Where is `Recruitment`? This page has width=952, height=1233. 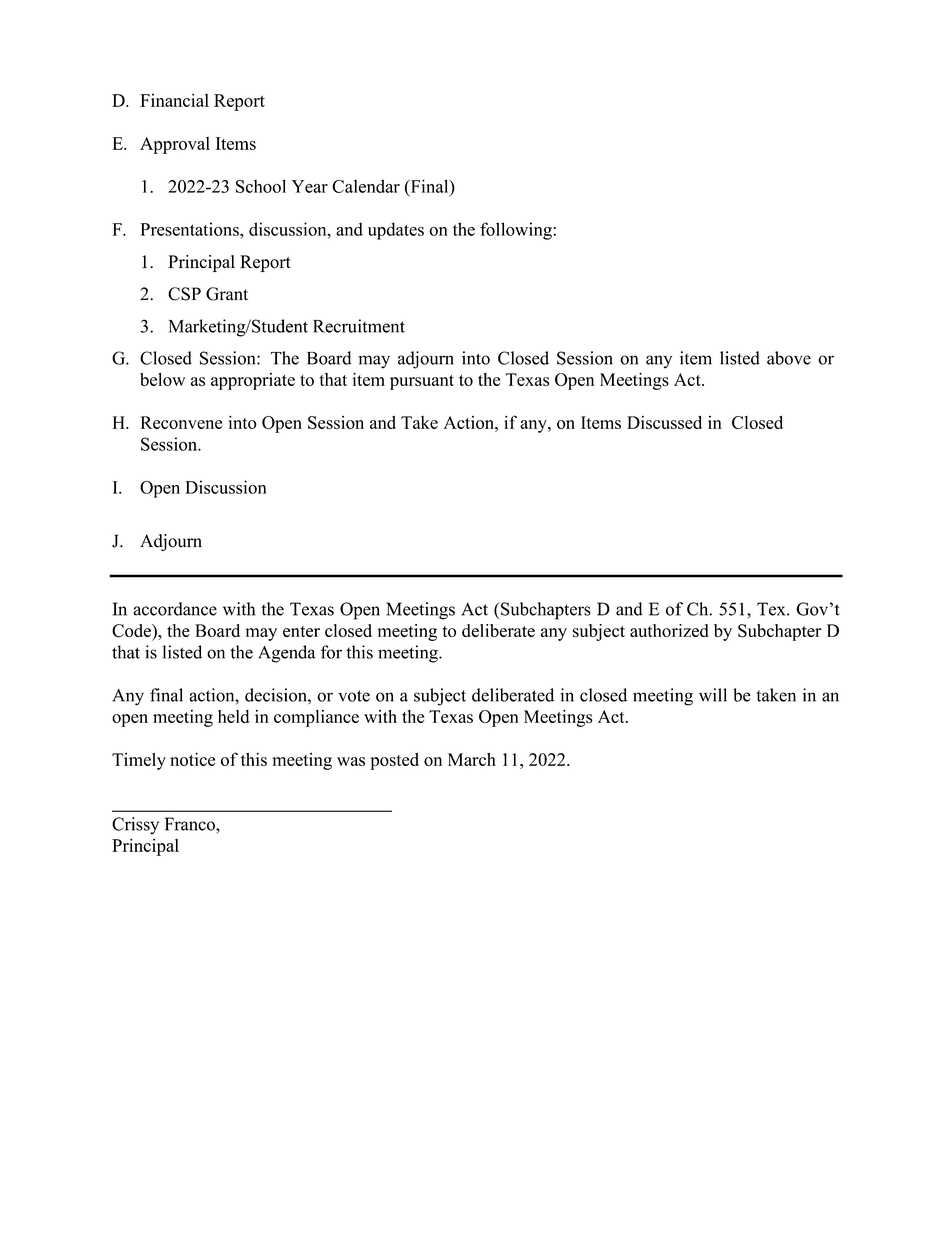 Recruitment is located at coordinates (359, 326).
